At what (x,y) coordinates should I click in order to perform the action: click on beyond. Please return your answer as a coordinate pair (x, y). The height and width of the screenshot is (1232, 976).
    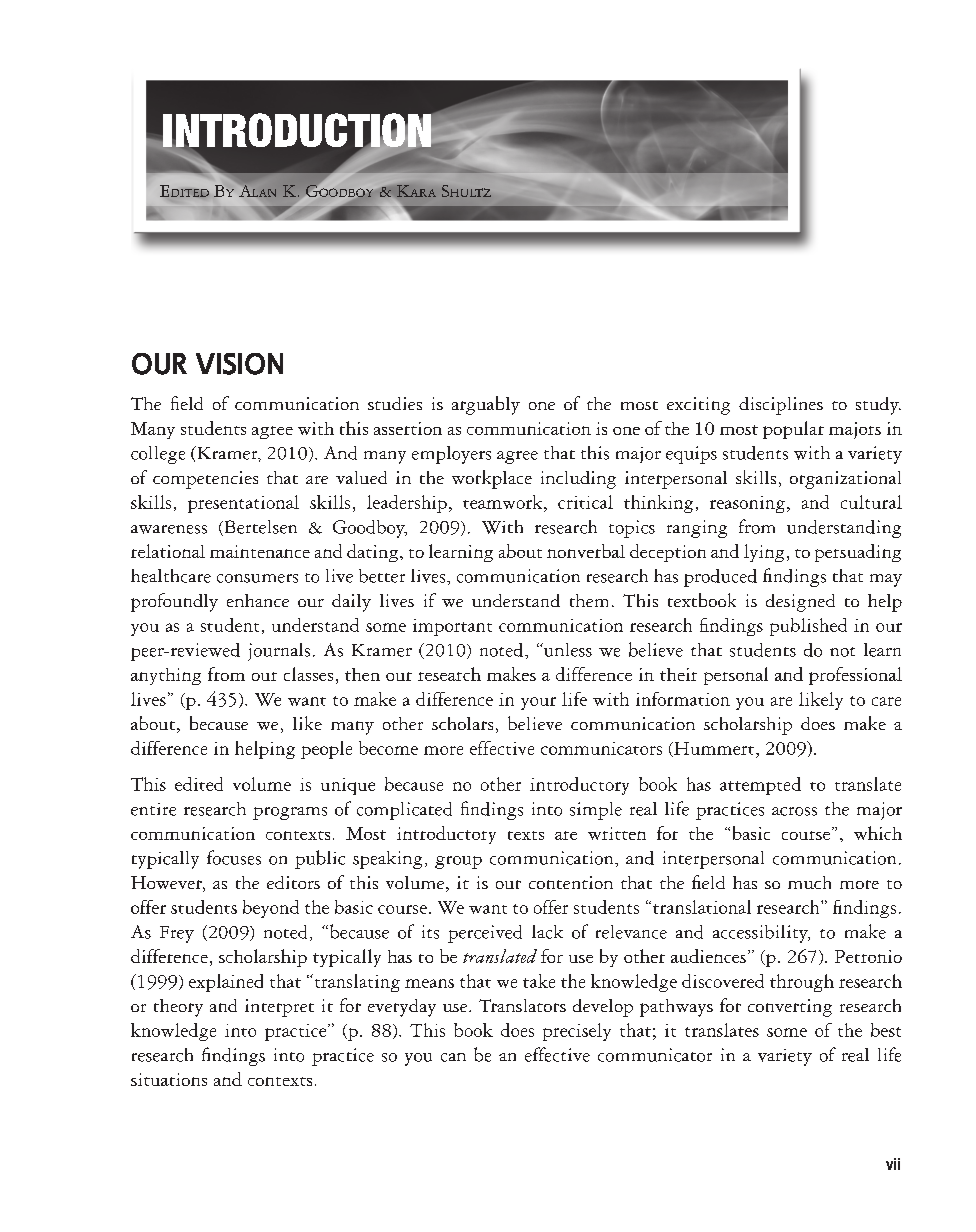
    Looking at the image, I should click on (271, 909).
